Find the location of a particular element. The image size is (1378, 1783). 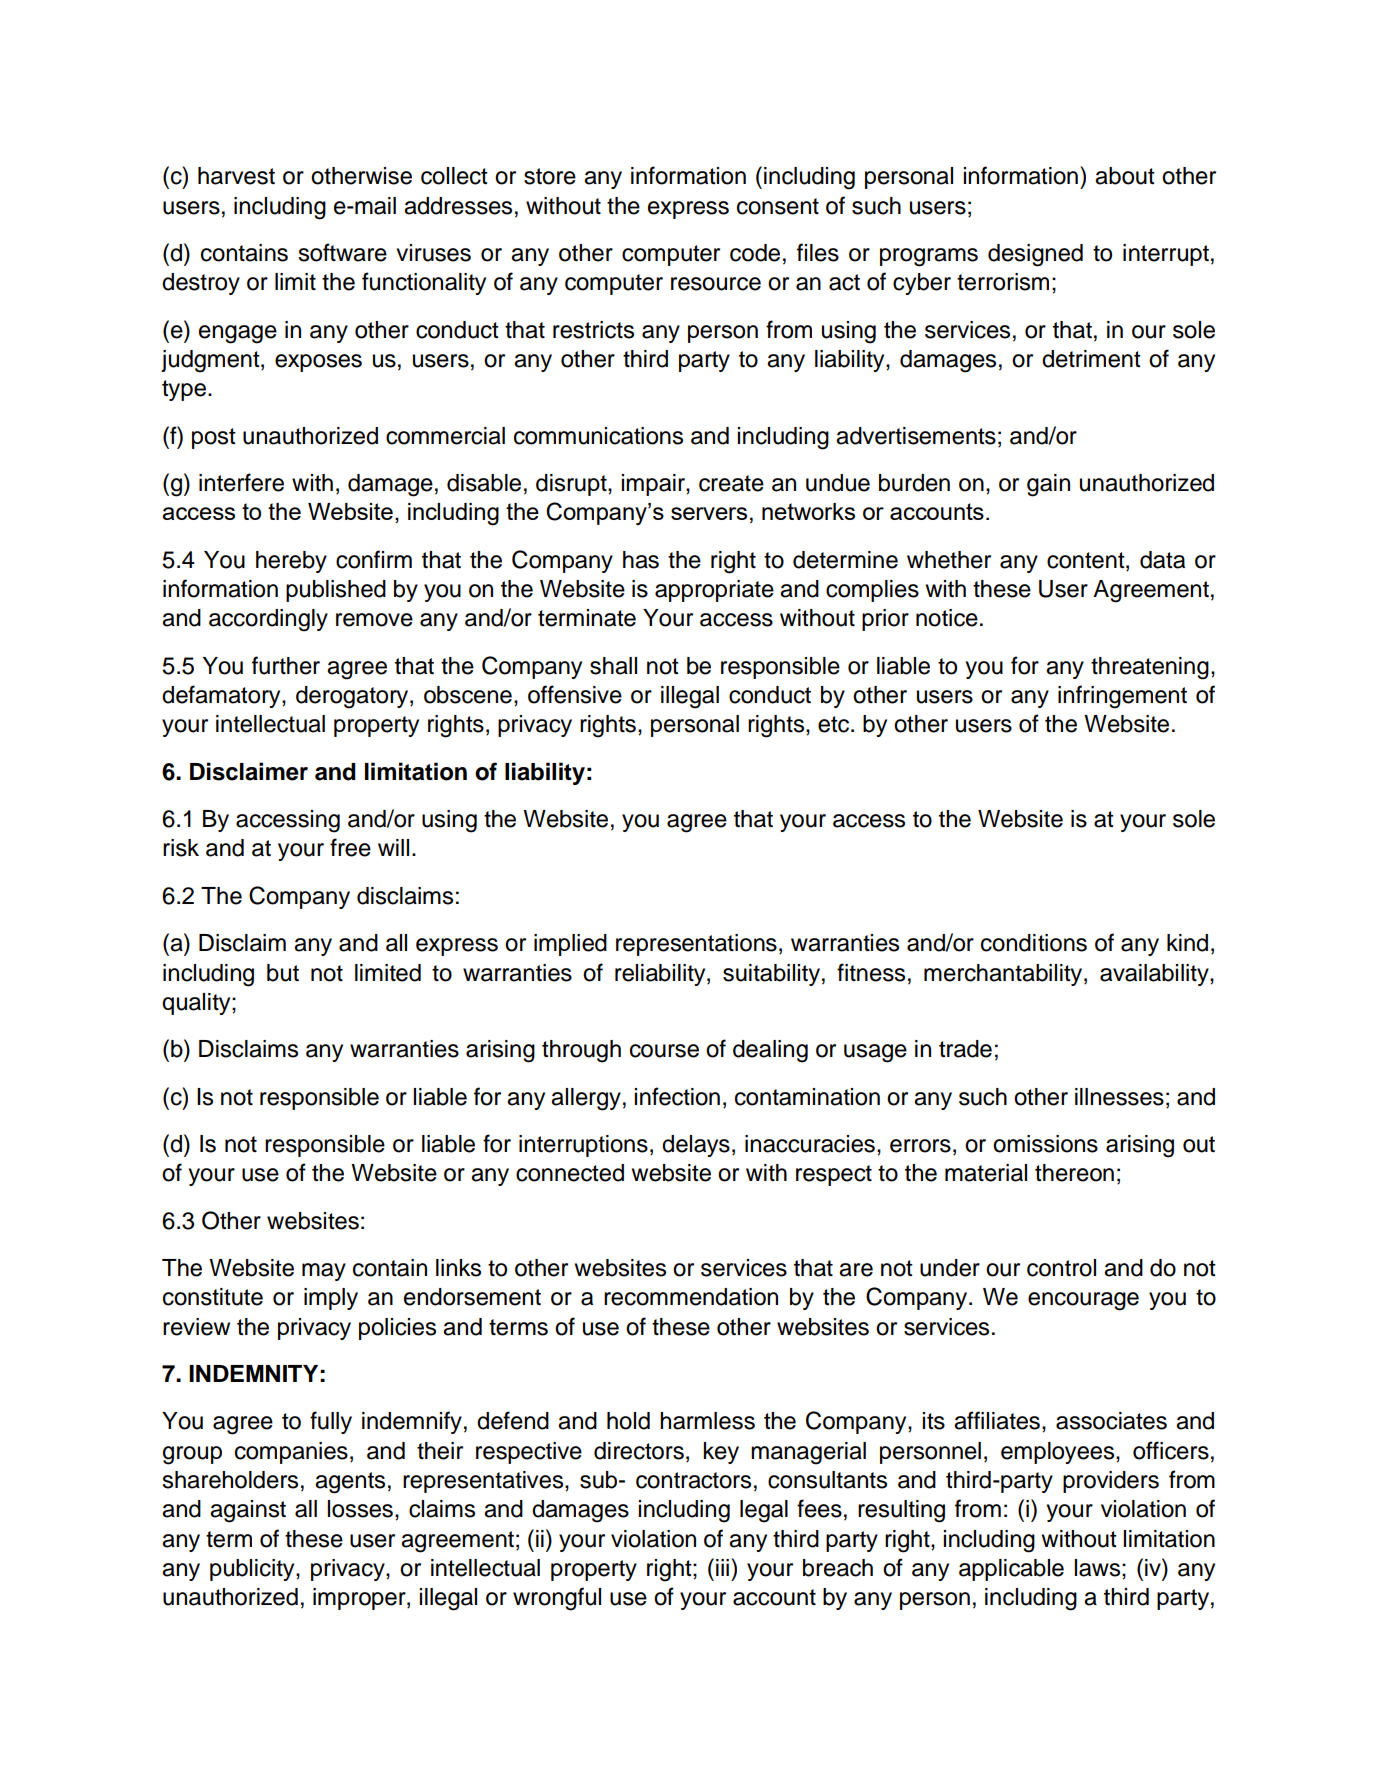

omissions is located at coordinates (1045, 1144).
